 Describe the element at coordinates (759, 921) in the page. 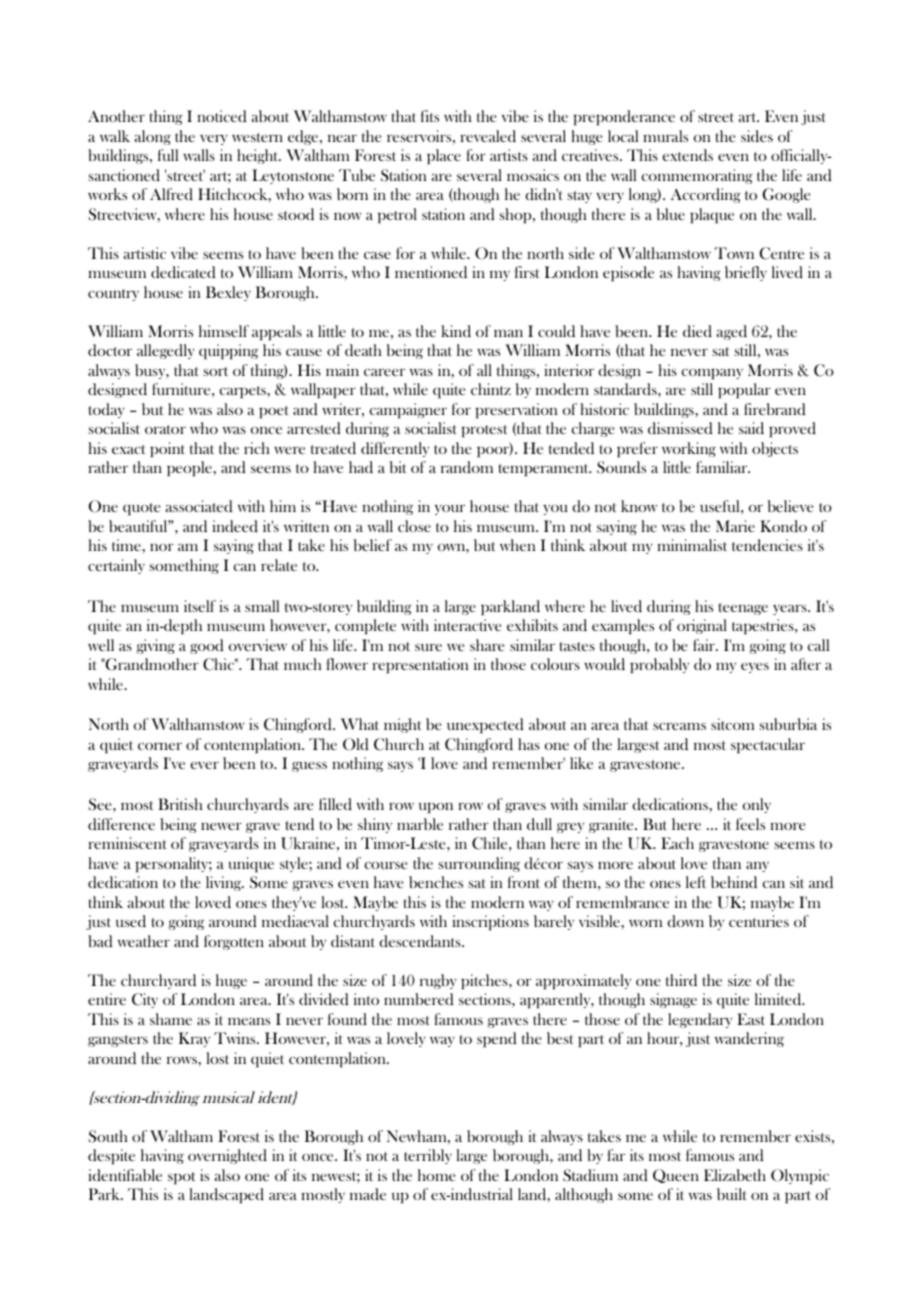

I see `centuries` at that location.
